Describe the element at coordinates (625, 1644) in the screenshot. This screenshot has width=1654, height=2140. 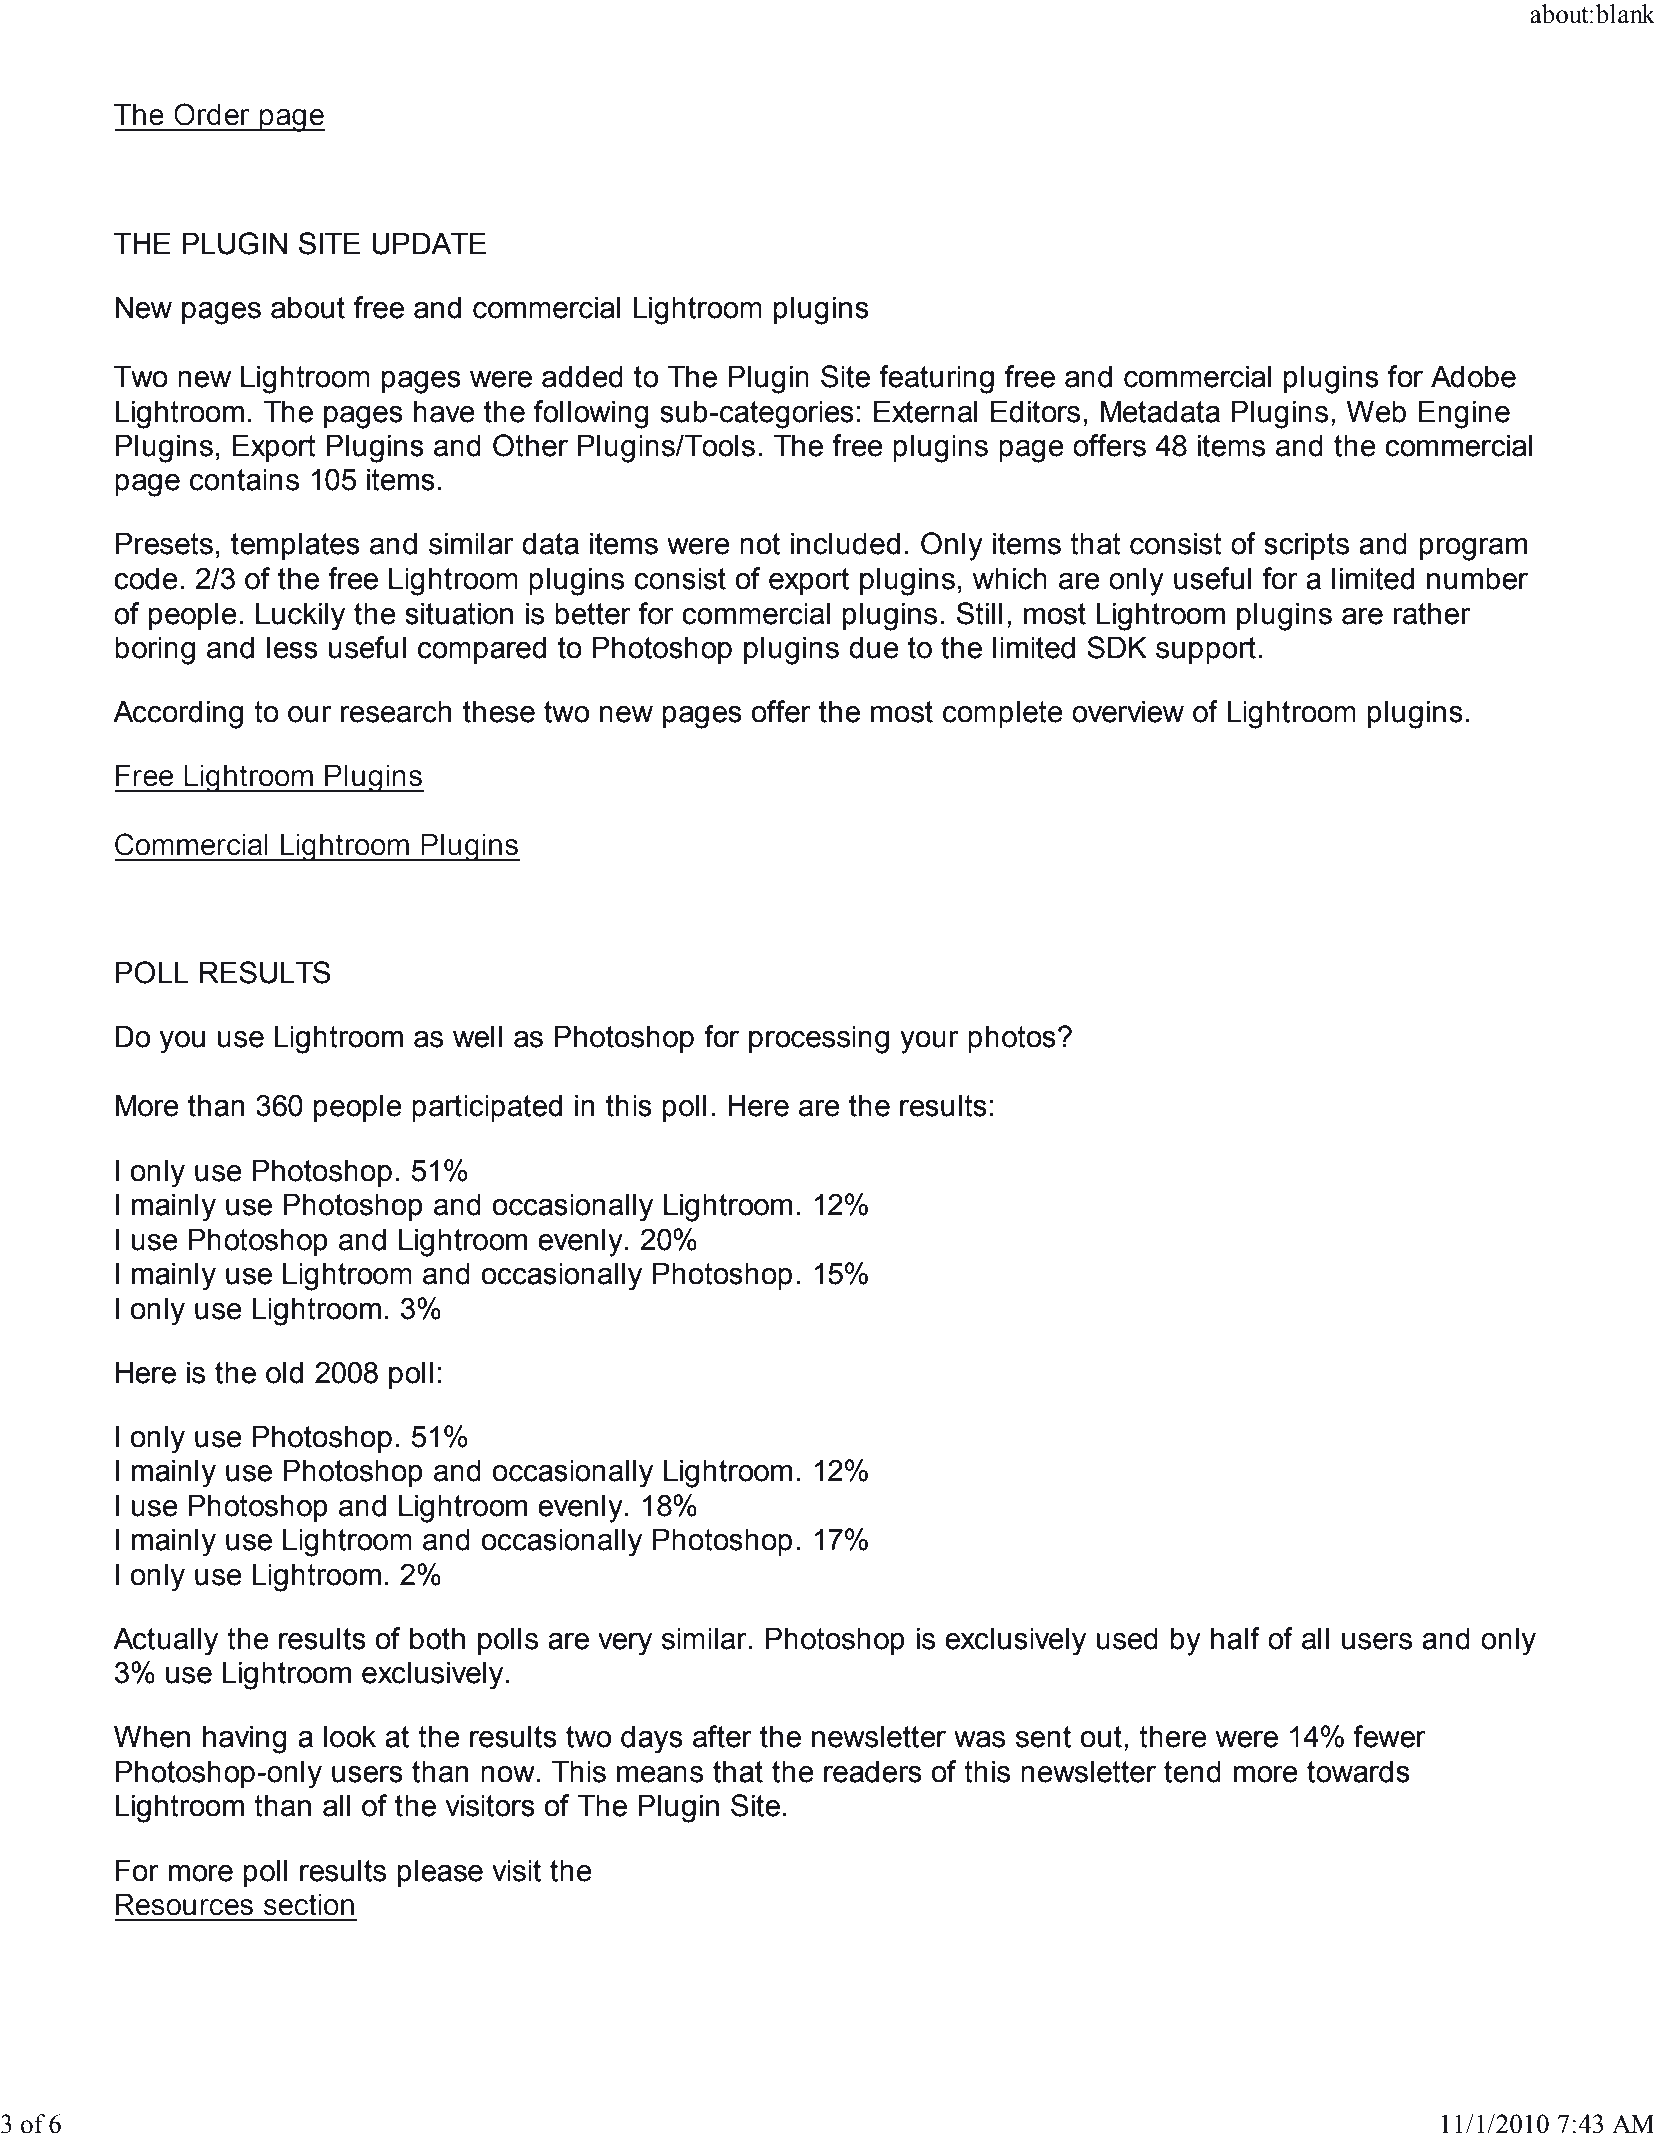
I see `very` at that location.
